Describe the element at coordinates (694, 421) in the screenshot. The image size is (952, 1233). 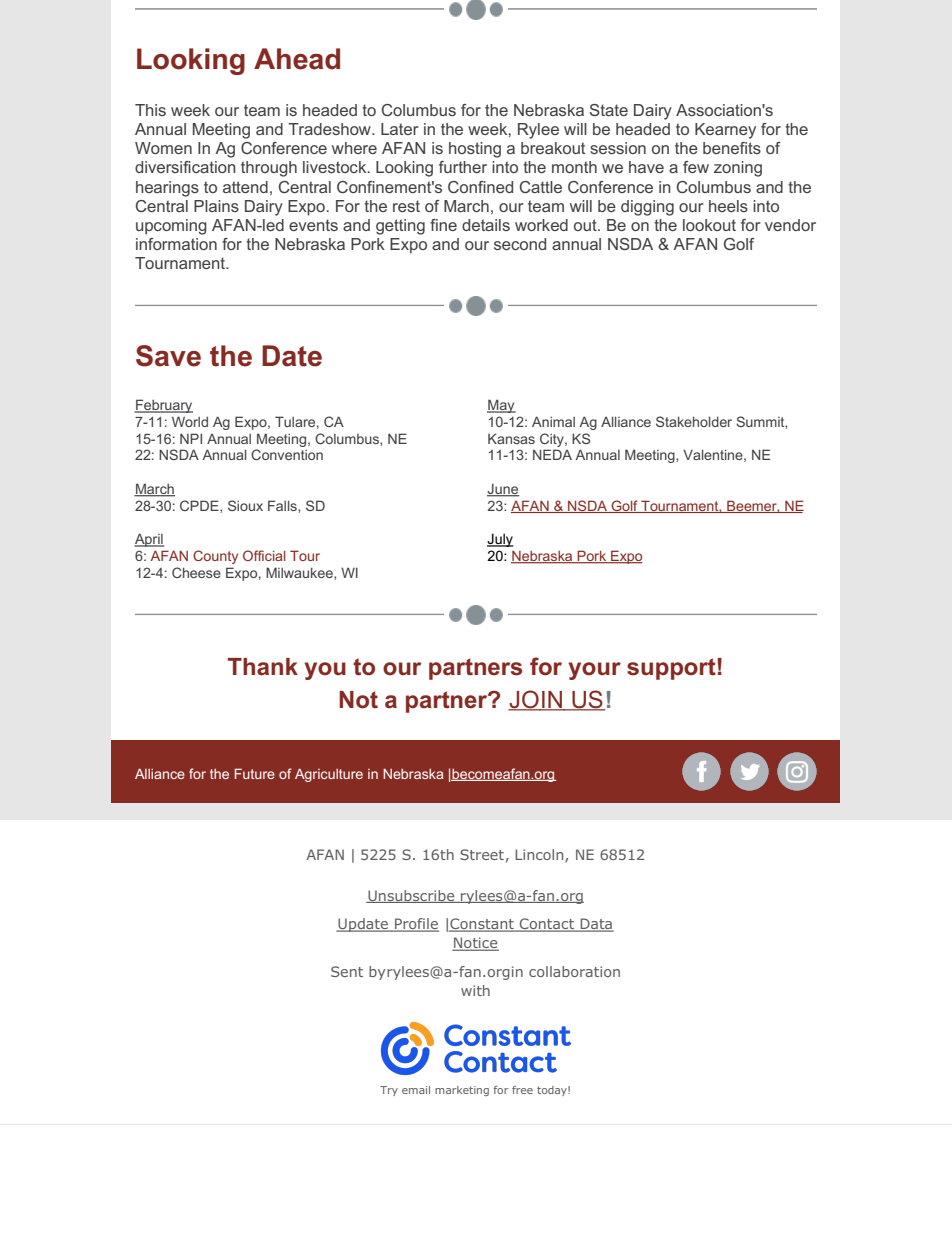
I see `Stakeholder` at that location.
